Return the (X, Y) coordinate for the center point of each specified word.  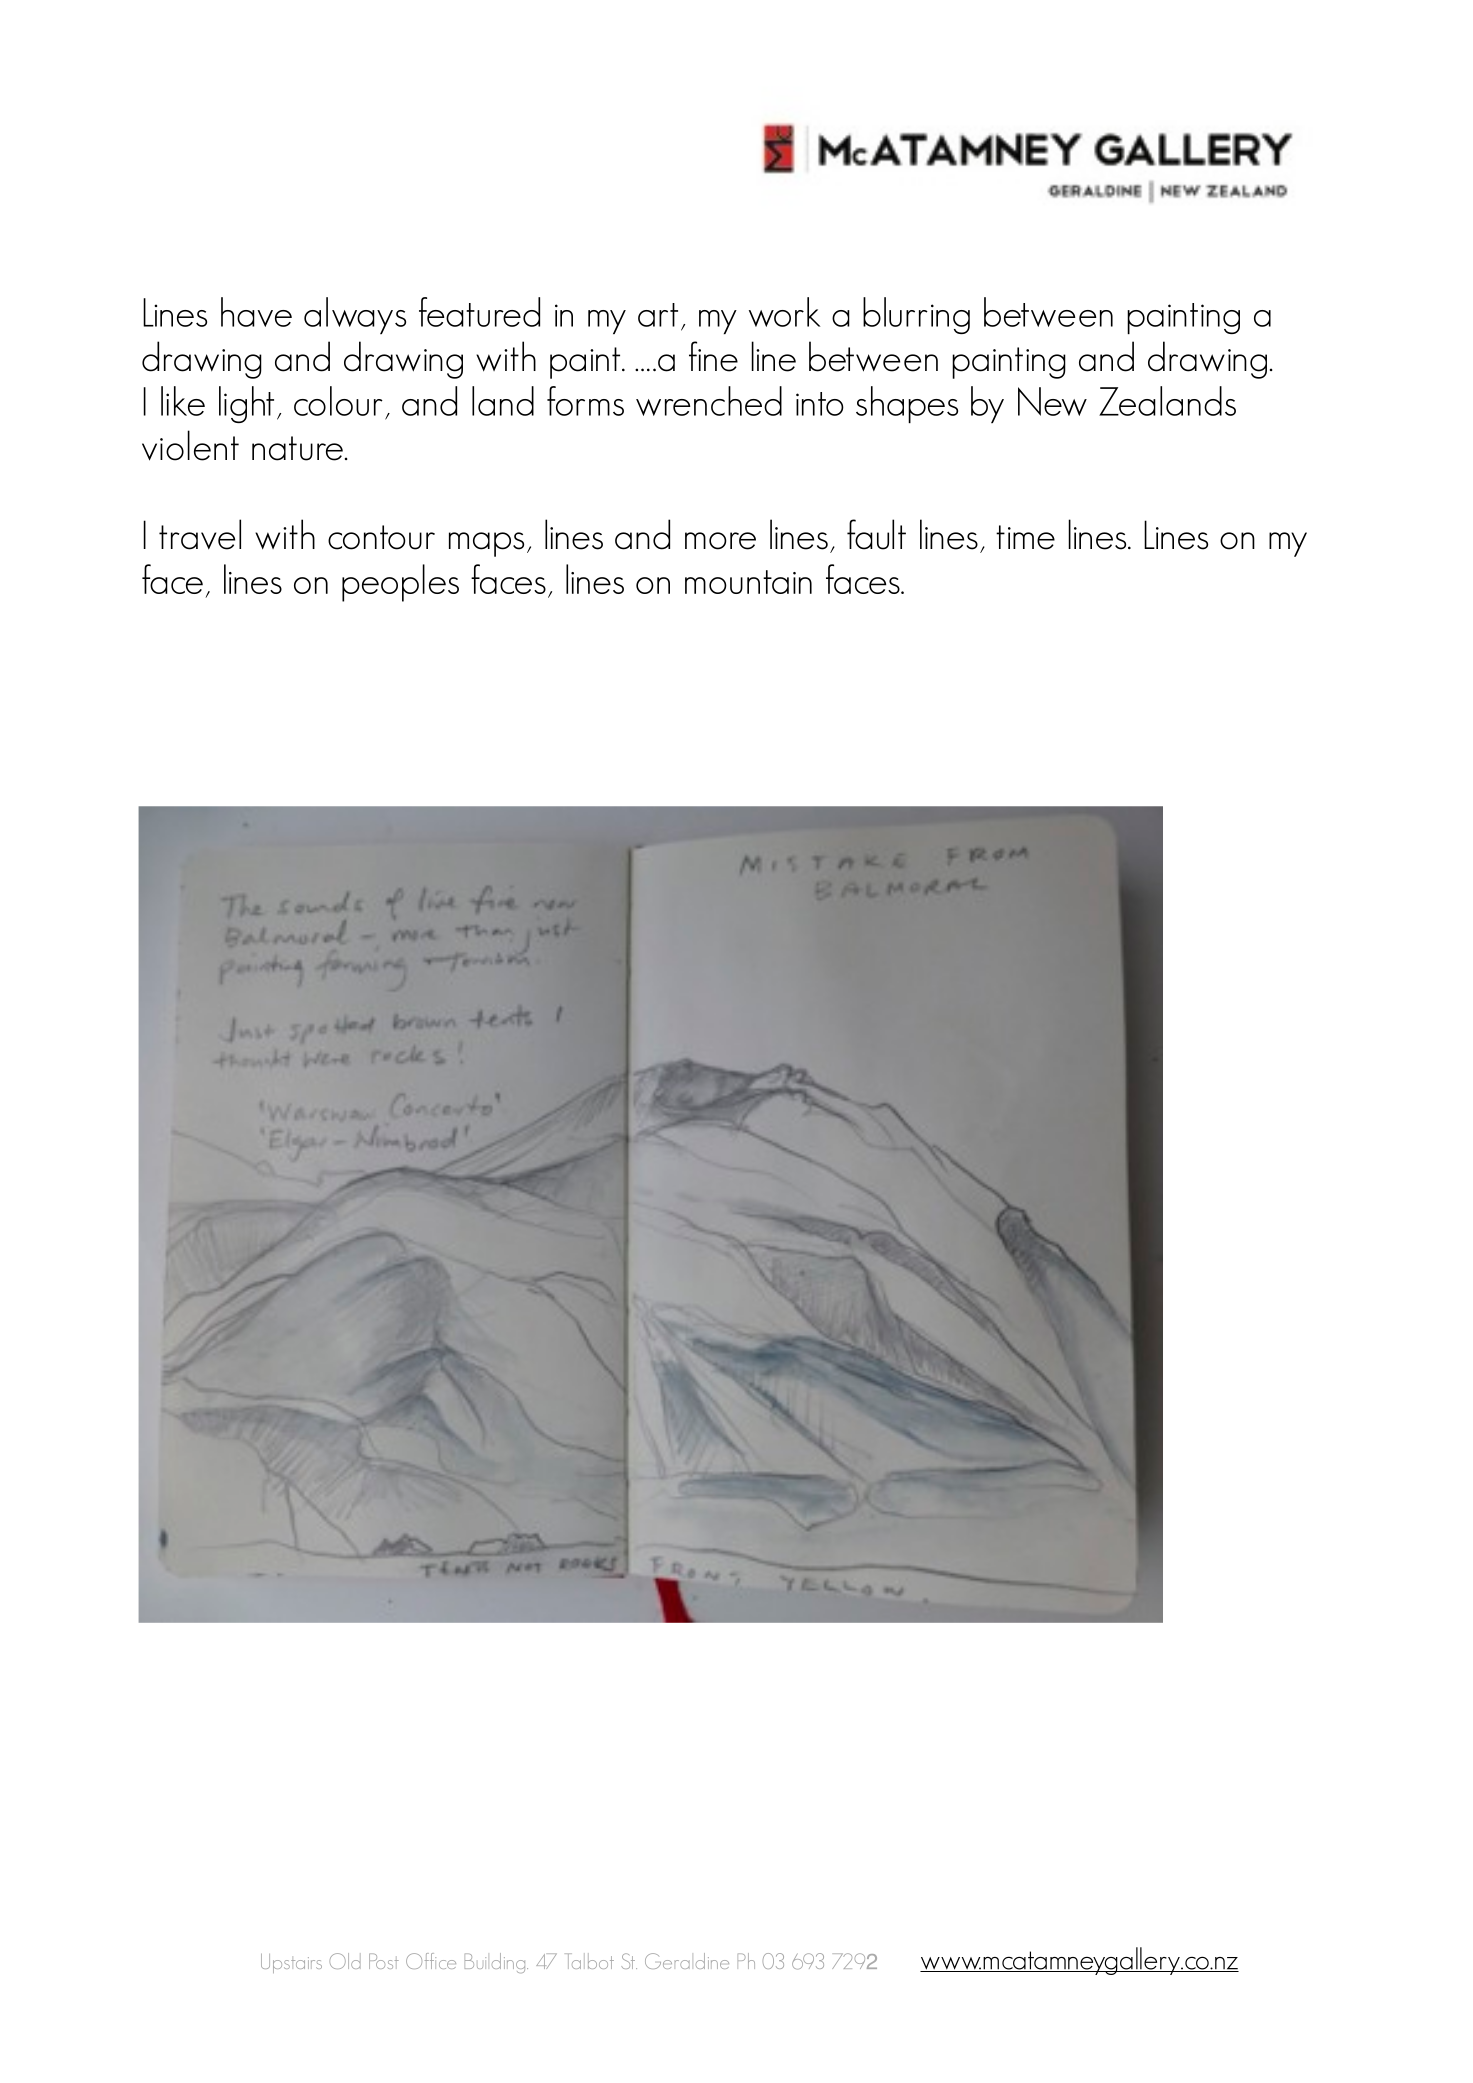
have (256, 312)
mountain (748, 582)
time (1025, 537)
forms (585, 401)
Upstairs (291, 1963)
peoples (400, 583)
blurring (916, 315)
